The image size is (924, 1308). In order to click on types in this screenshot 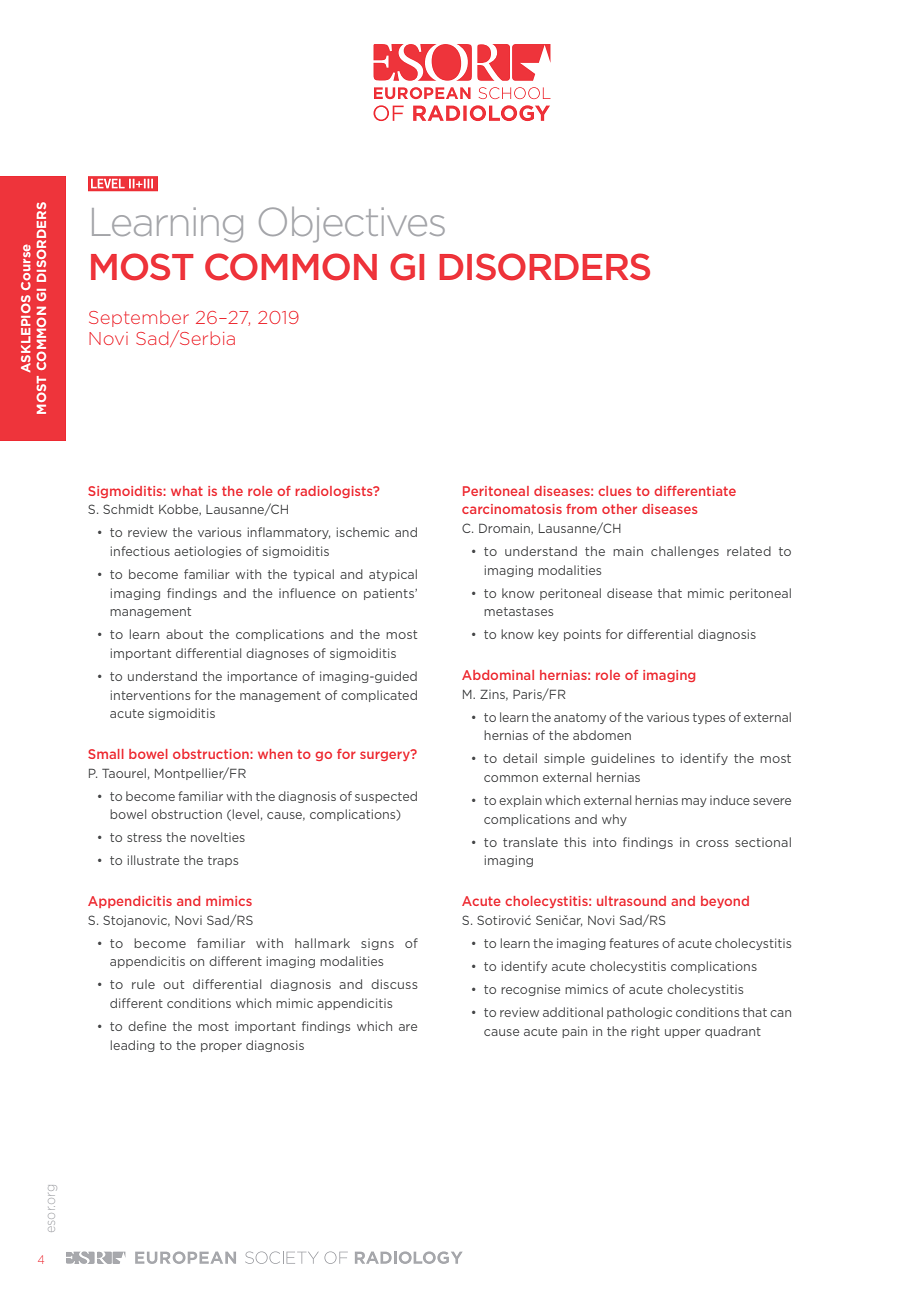, I will do `click(709, 718)`.
